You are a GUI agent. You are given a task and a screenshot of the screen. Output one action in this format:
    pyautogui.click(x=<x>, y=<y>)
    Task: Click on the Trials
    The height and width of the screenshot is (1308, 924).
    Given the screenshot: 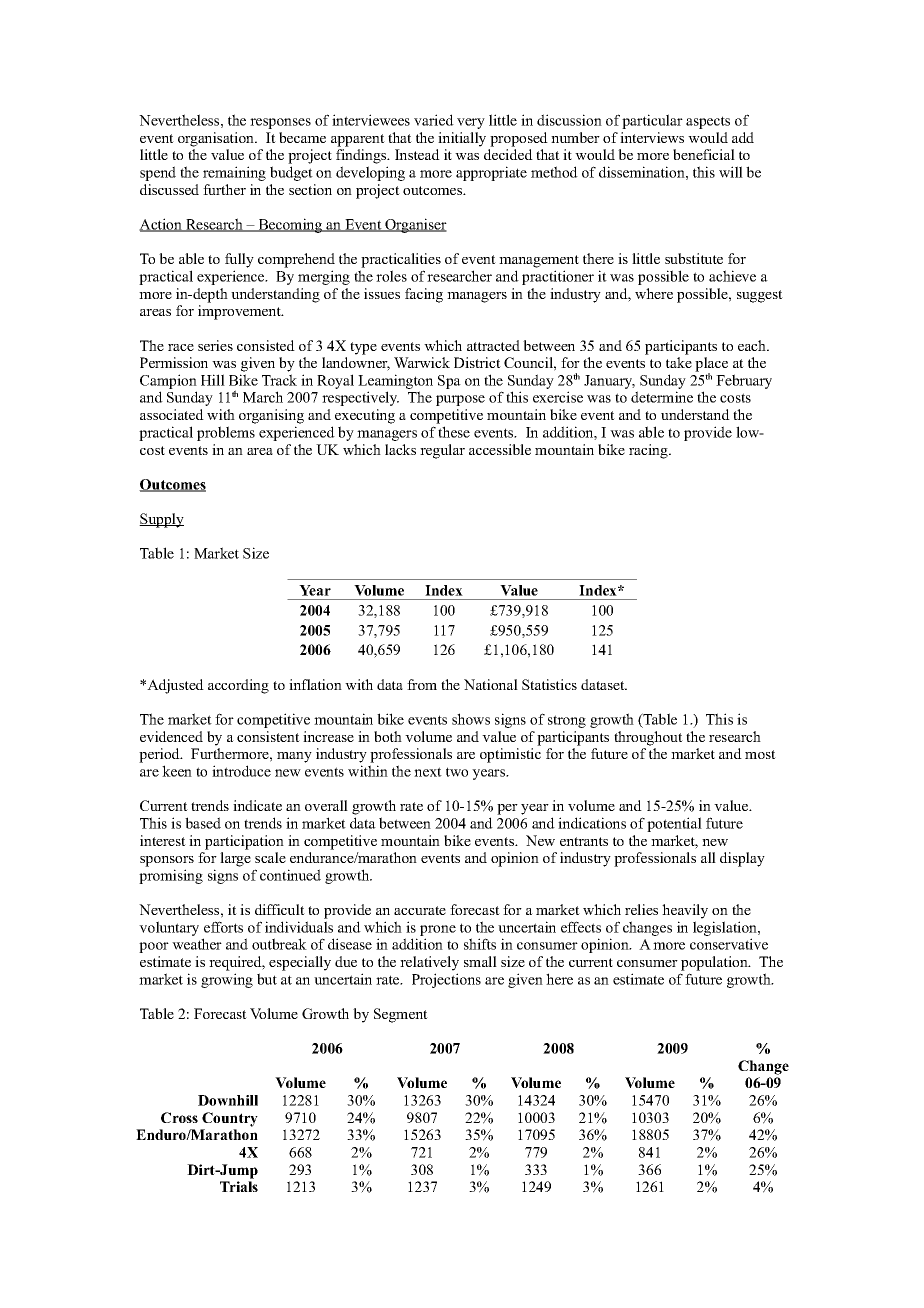 What is the action you would take?
    pyautogui.click(x=239, y=1186)
